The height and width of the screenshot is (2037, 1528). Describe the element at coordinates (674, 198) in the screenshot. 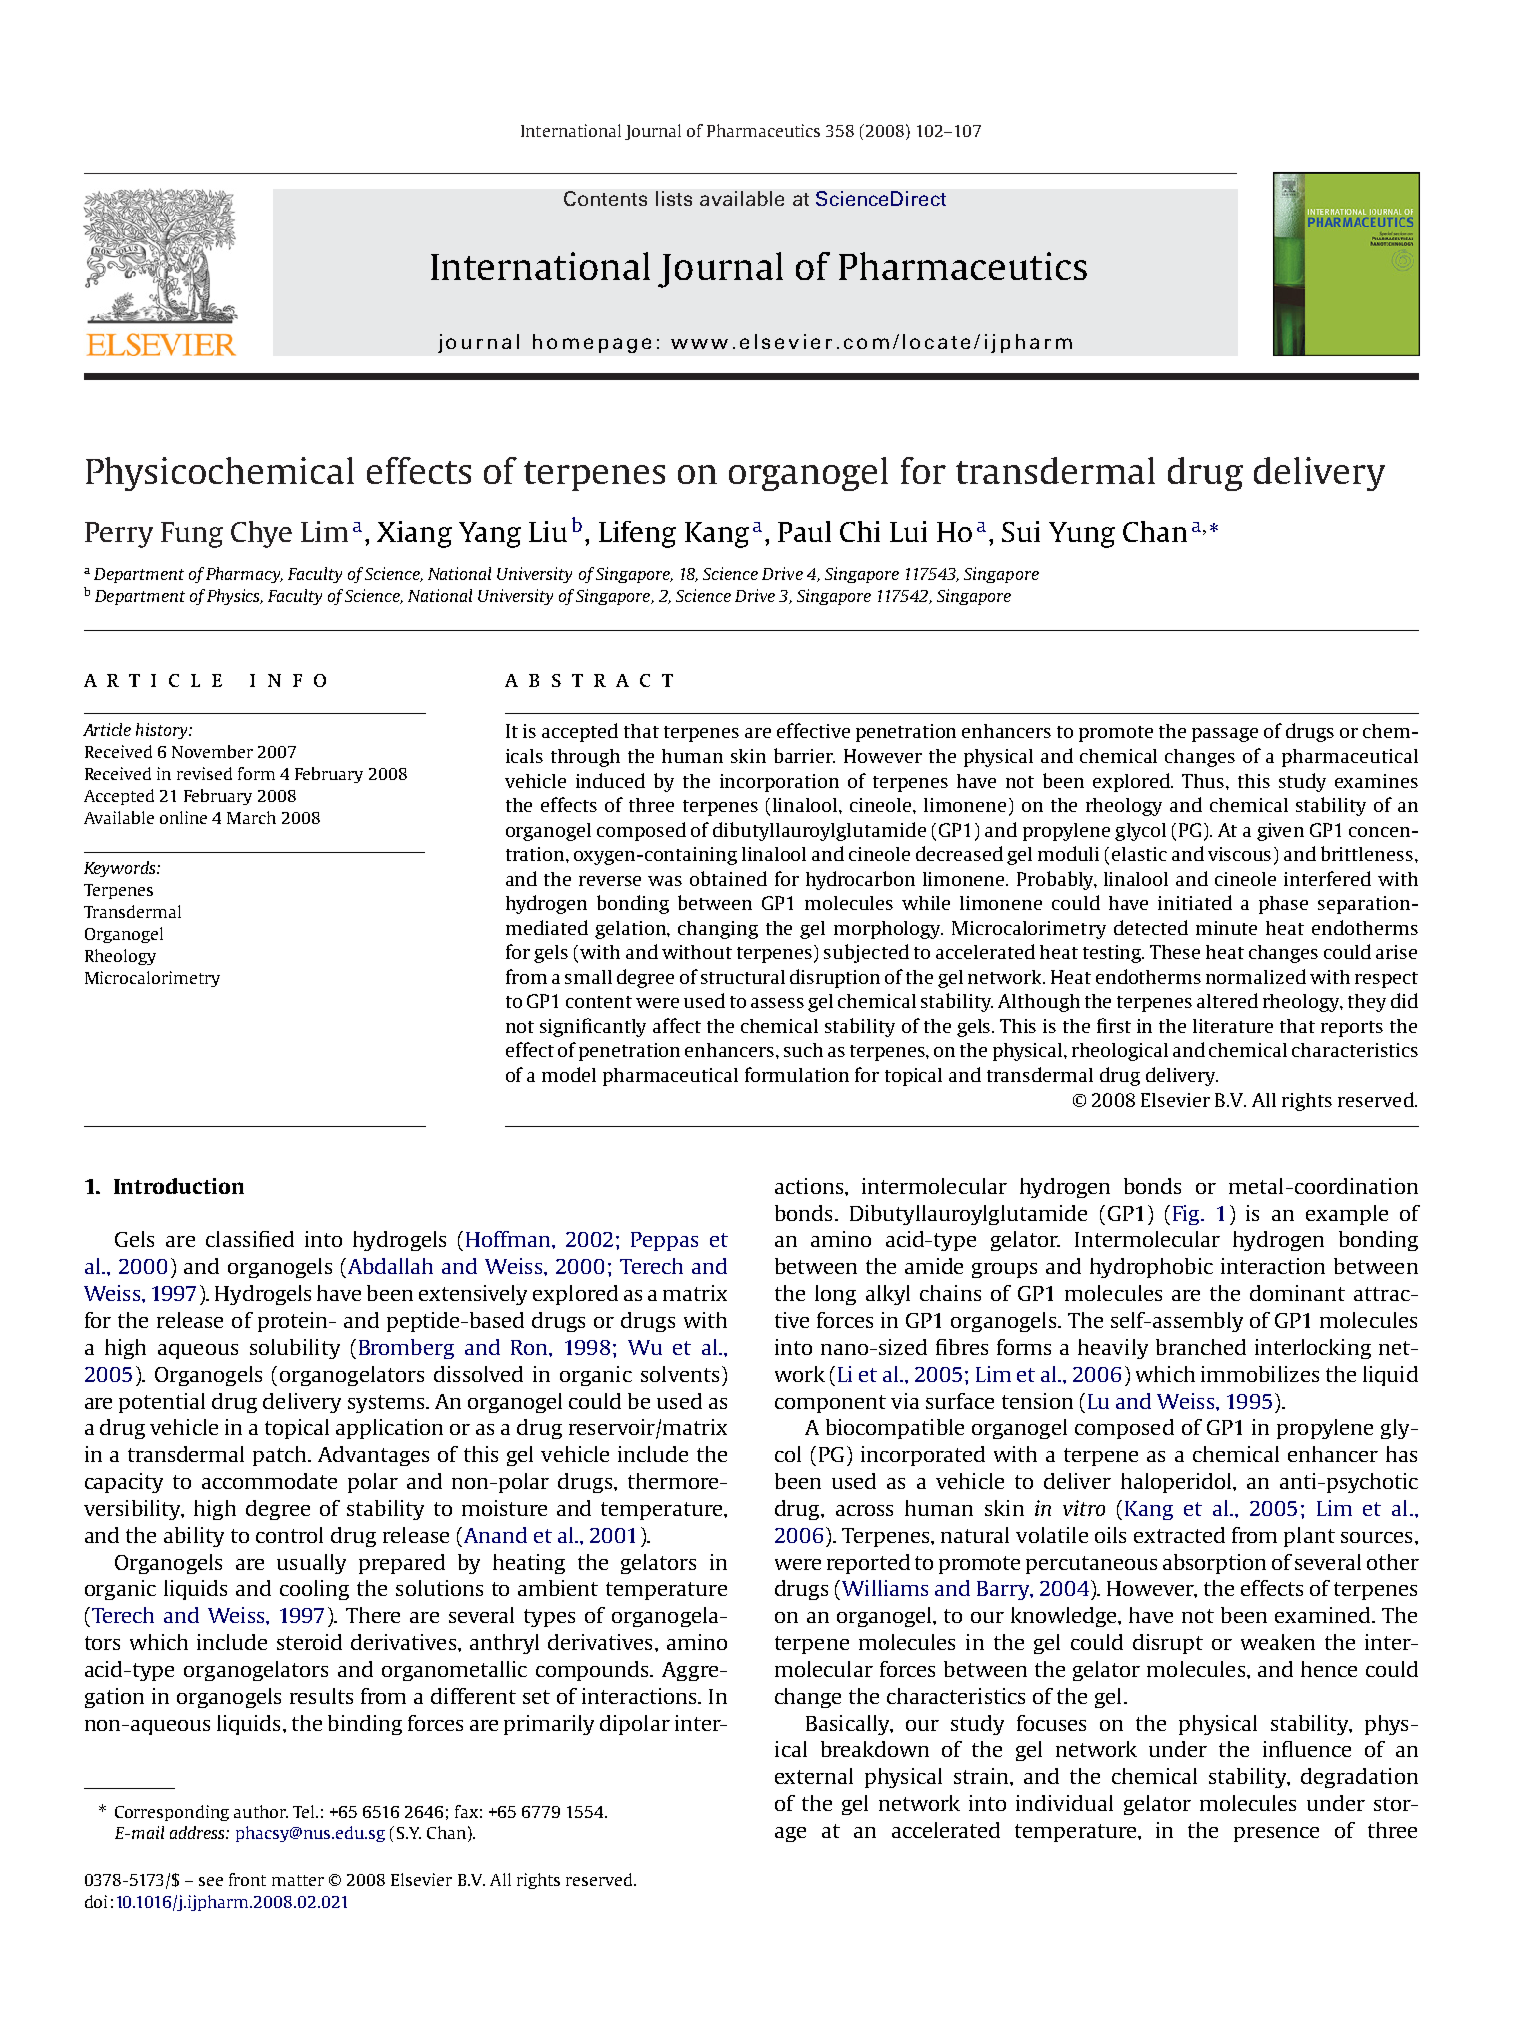

I see `lists` at that location.
